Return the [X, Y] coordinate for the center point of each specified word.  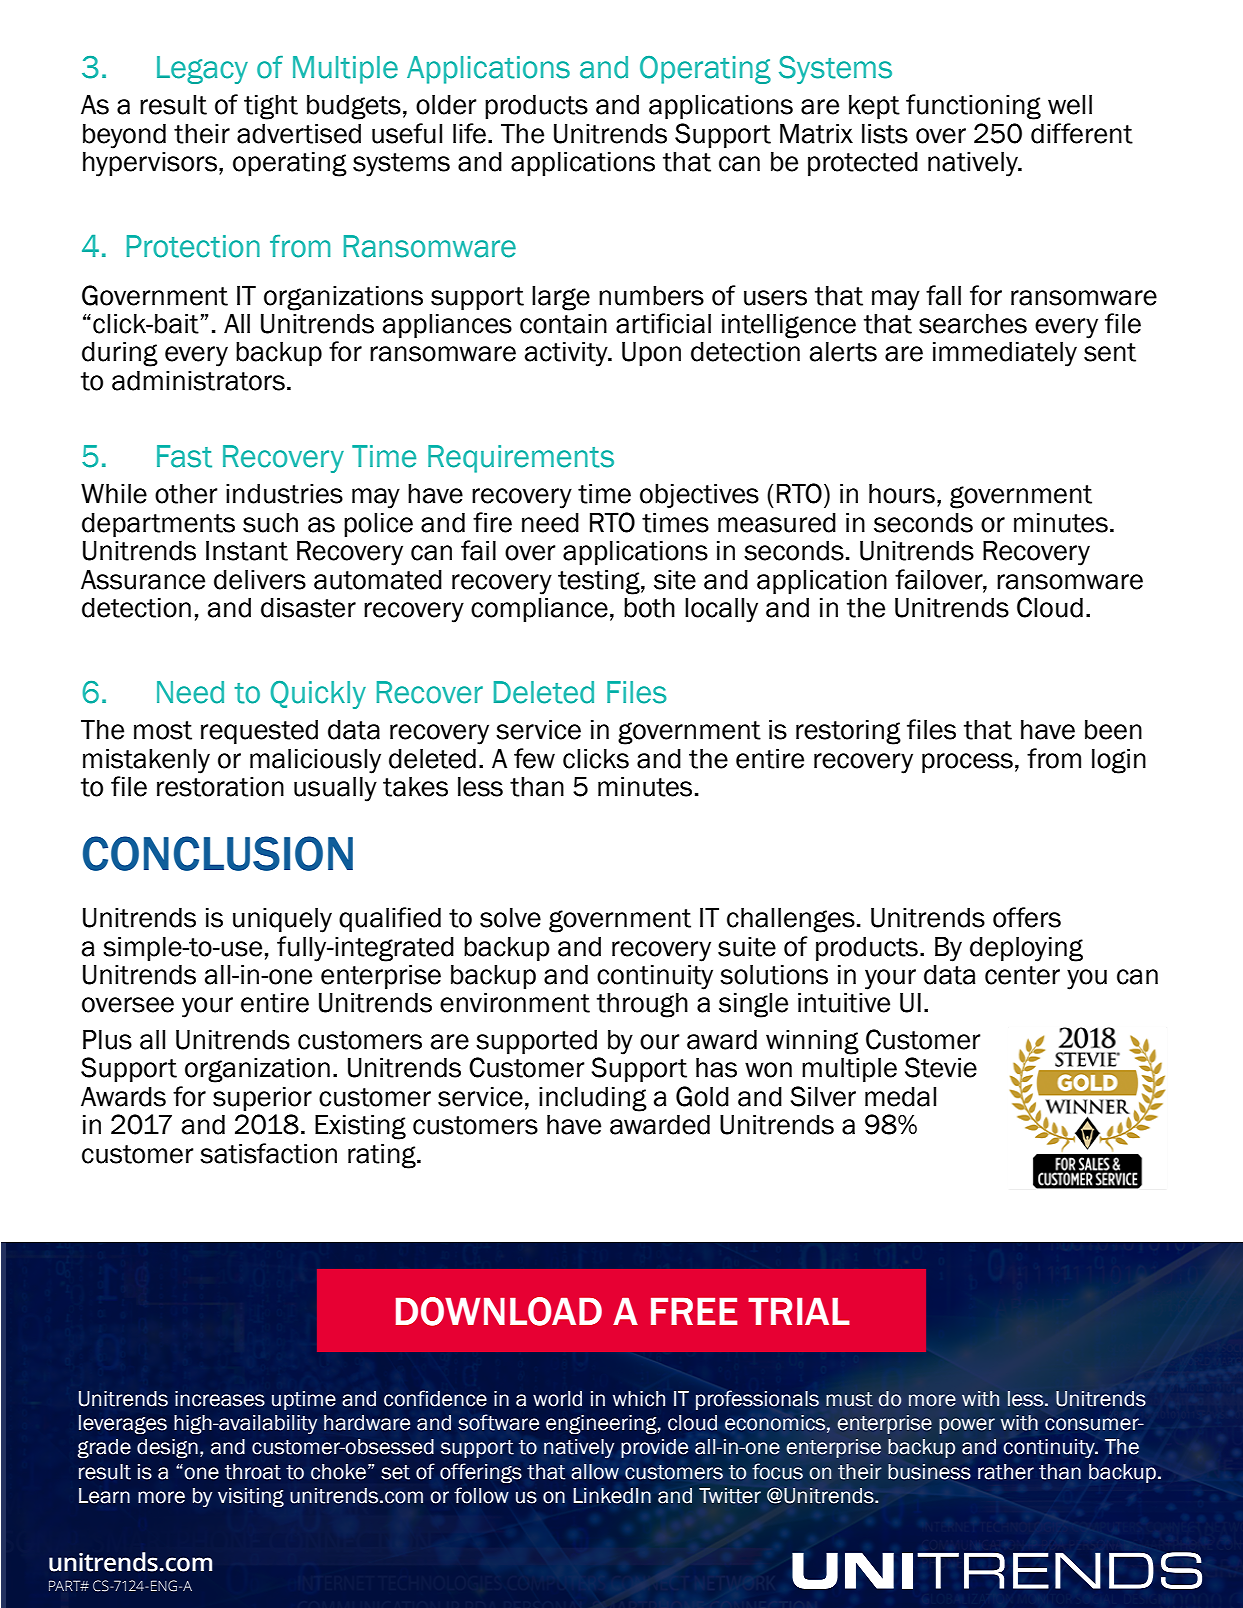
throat [253, 1472]
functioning [973, 107]
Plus [107, 1040]
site [675, 580]
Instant [247, 551]
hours [902, 494]
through [642, 1005]
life [469, 133]
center [1022, 975]
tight [271, 107]
